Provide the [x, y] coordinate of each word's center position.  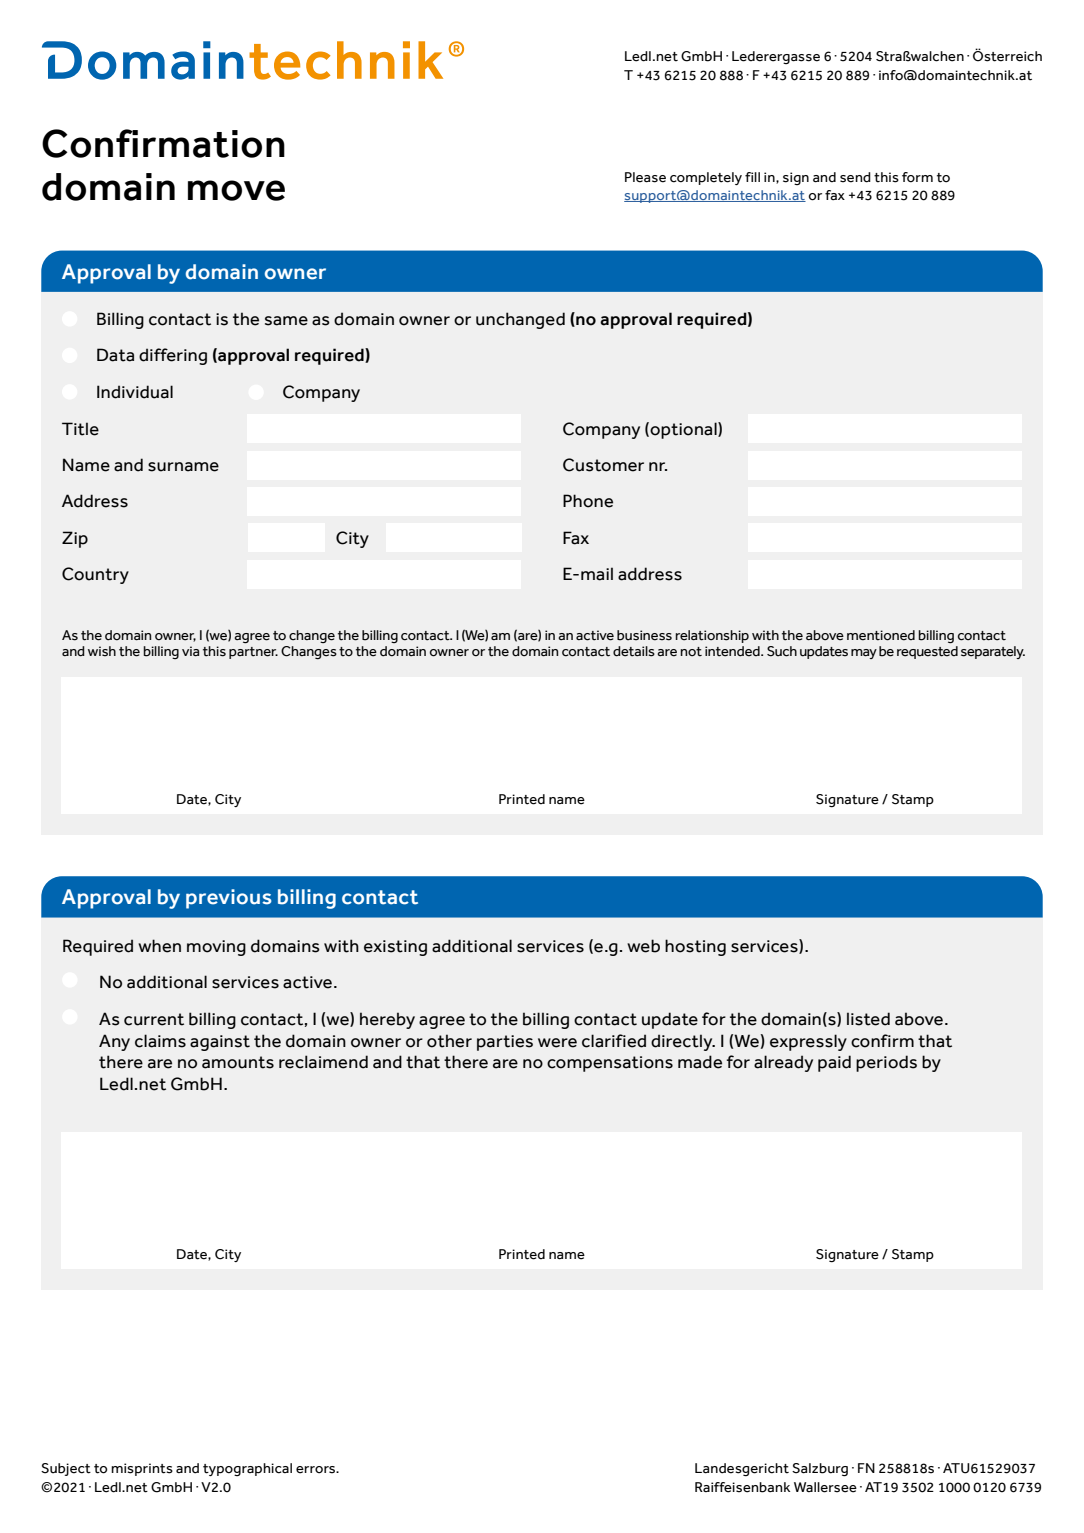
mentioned [881, 635]
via [190, 651]
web [643, 946]
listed [868, 1019]
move [236, 190]
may [864, 654]
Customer [603, 465]
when [159, 946]
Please [645, 177]
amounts [238, 1062]
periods [886, 1063]
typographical [247, 1469]
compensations [610, 1064]
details [634, 651]
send [855, 177]
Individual [135, 392]
